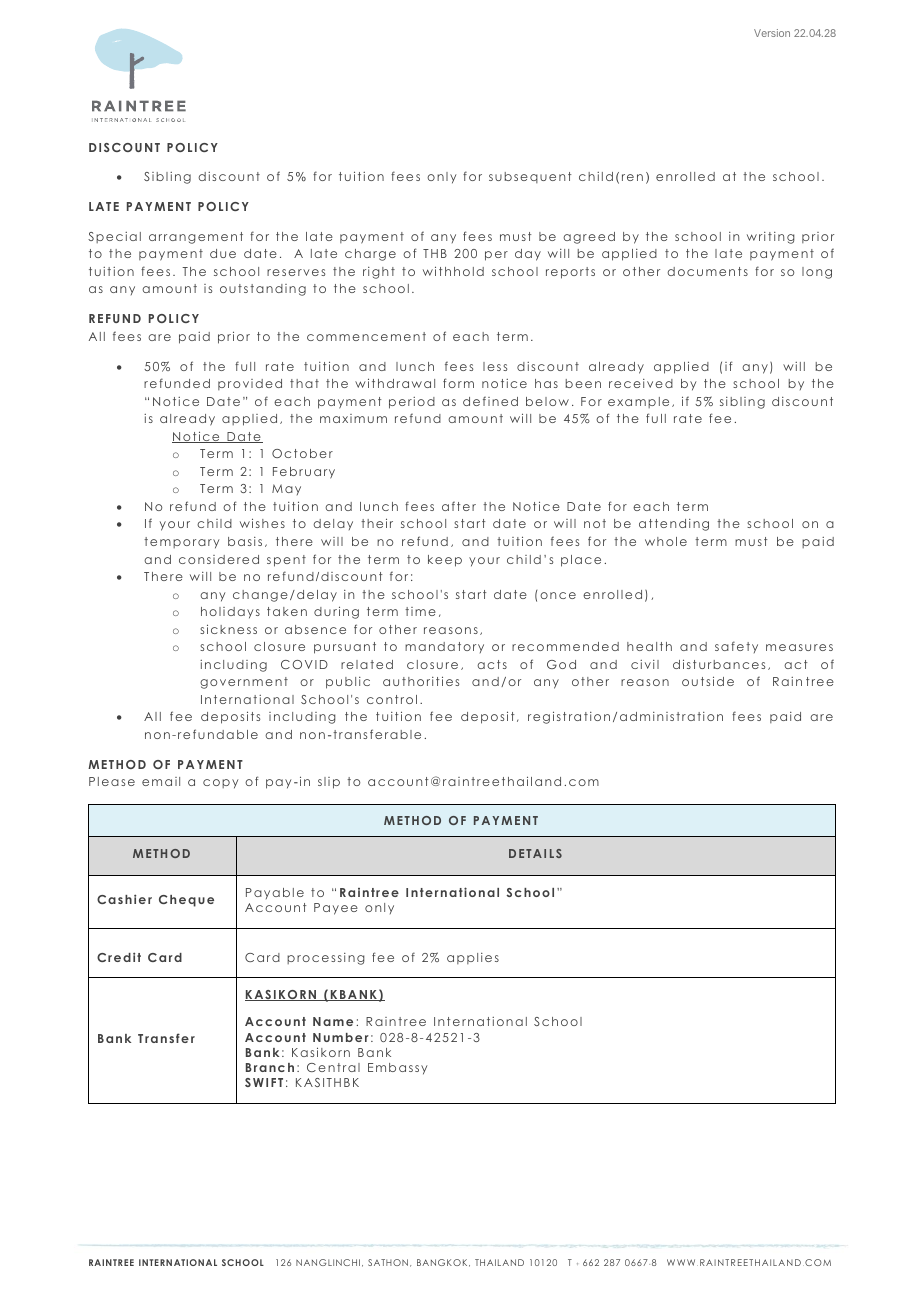 The width and height of the screenshot is (924, 1308). What do you see at coordinates (666, 541) in the screenshot?
I see `whole` at bounding box center [666, 541].
